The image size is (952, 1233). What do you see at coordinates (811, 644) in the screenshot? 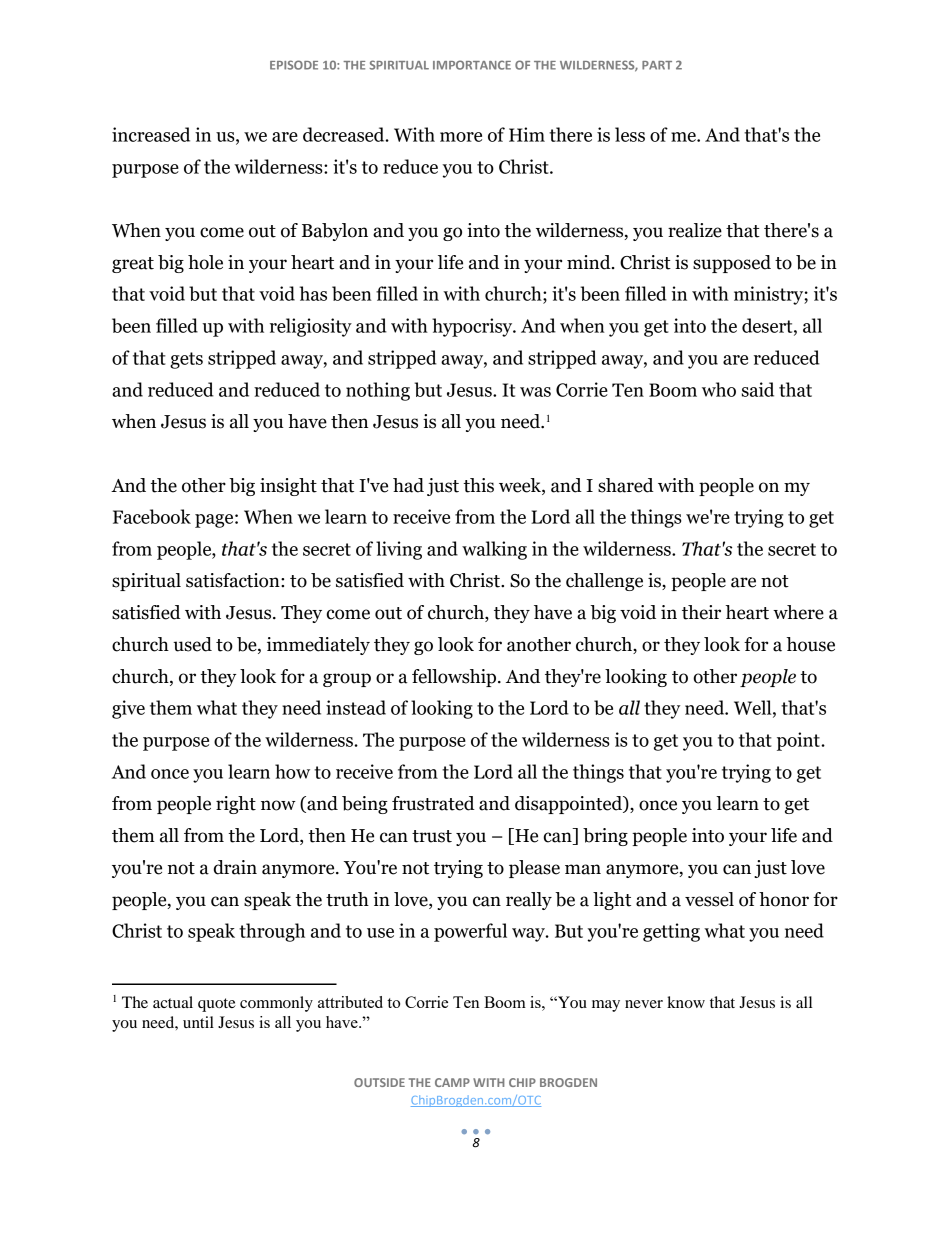
I see `house` at bounding box center [811, 644].
